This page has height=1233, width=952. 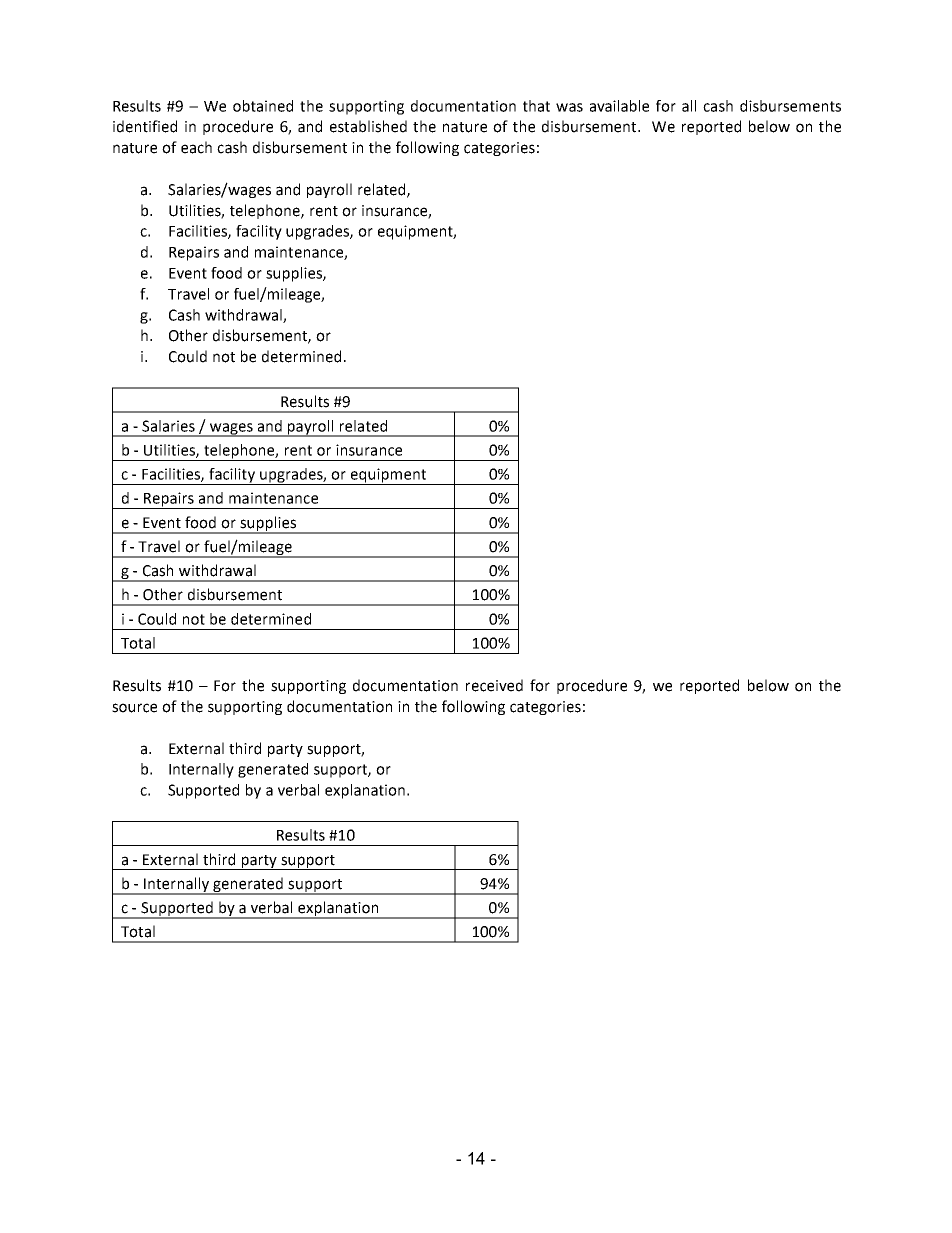 What do you see at coordinates (494, 685) in the page?
I see `received` at bounding box center [494, 685].
